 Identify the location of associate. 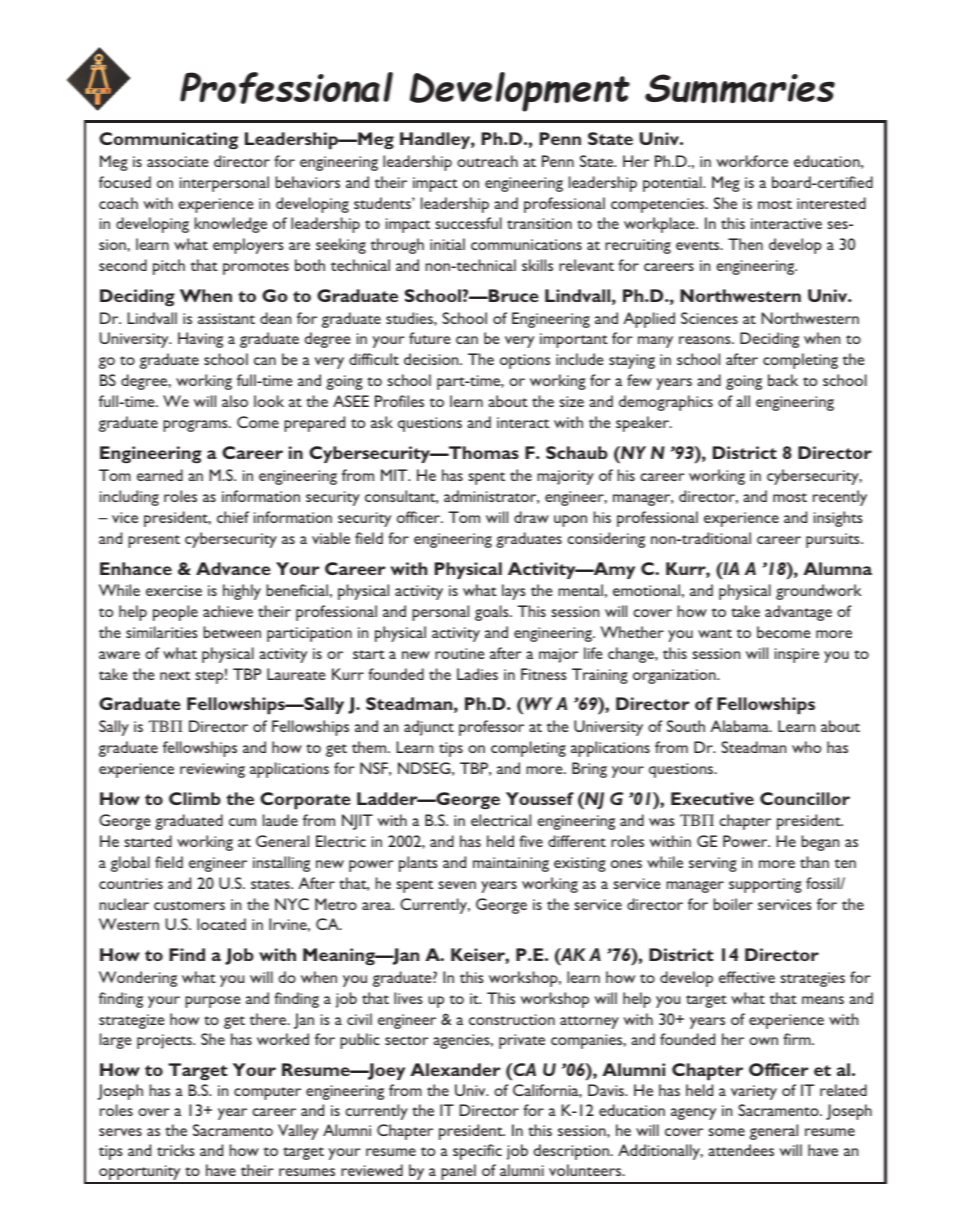
(177, 161).
